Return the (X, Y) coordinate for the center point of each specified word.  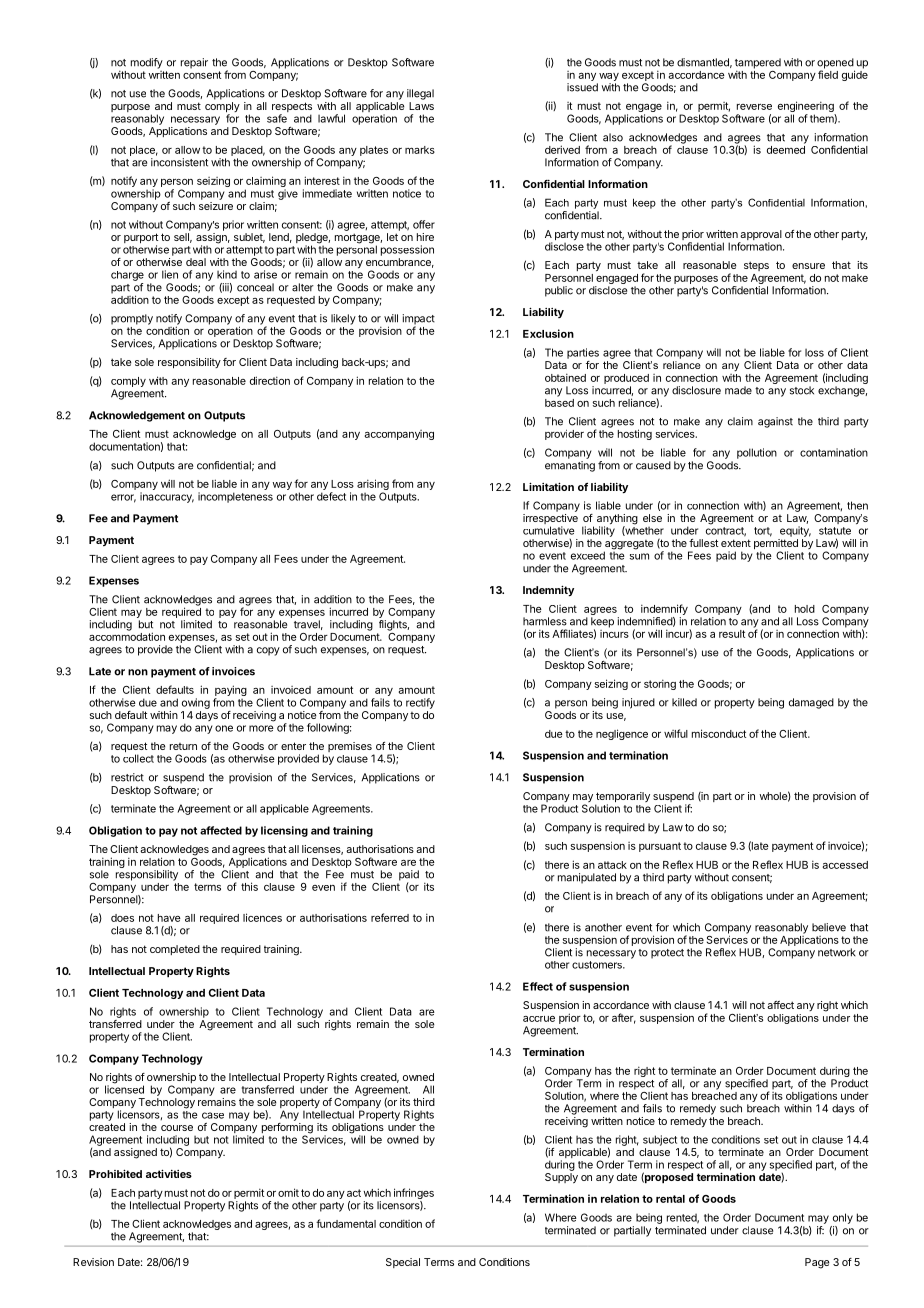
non (138, 672)
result (732, 634)
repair (194, 63)
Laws (421, 106)
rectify (420, 703)
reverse (754, 107)
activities (169, 1173)
